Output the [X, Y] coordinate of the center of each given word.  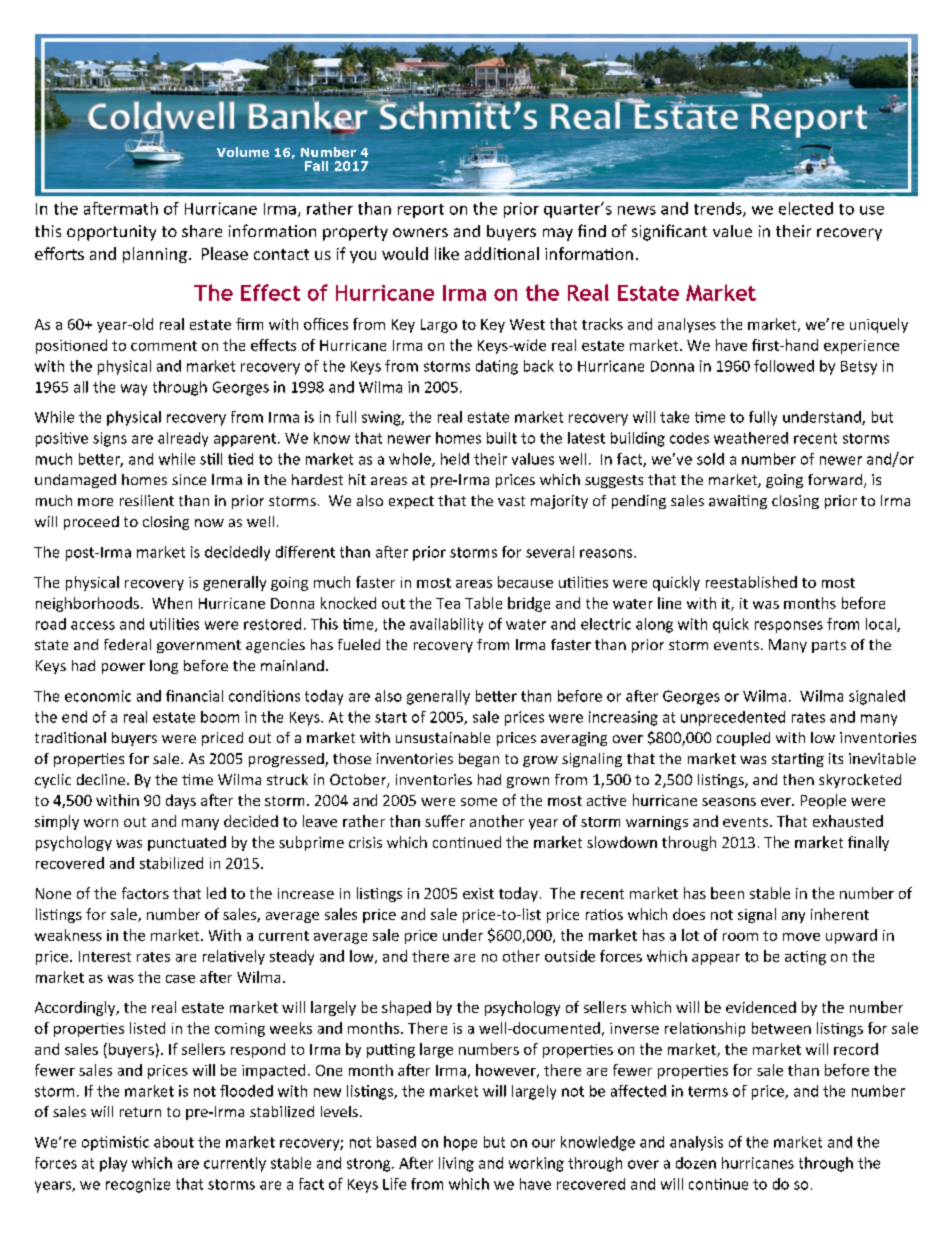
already [183, 439]
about [174, 1142]
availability [446, 625]
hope [460, 1143]
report [421, 211]
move [801, 937]
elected [806, 208]
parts [829, 646]
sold [710, 459]
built [502, 438]
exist [478, 893]
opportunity [111, 233]
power [123, 668]
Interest [105, 956]
